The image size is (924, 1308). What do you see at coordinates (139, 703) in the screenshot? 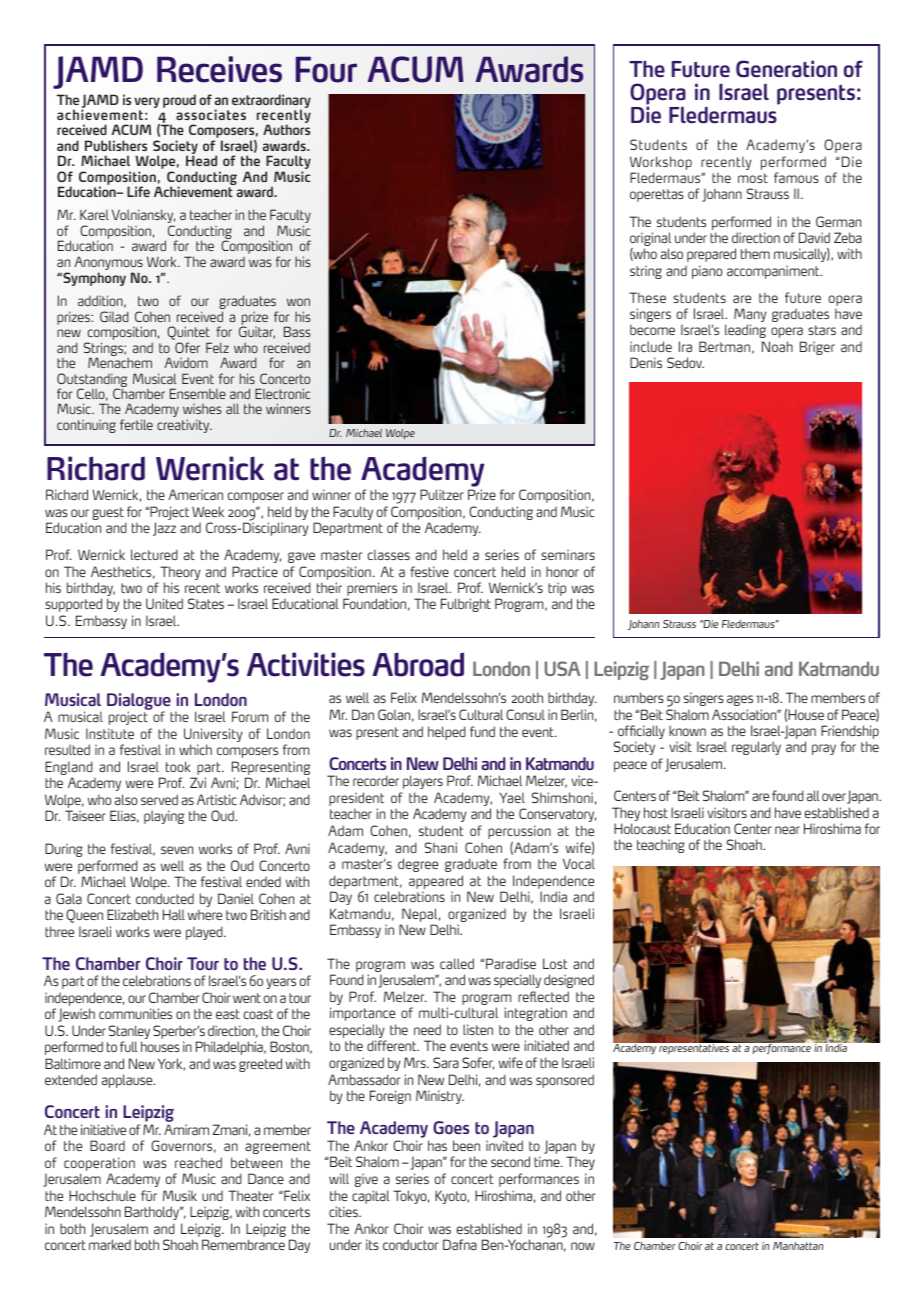
I see `Dialogue` at bounding box center [139, 703].
